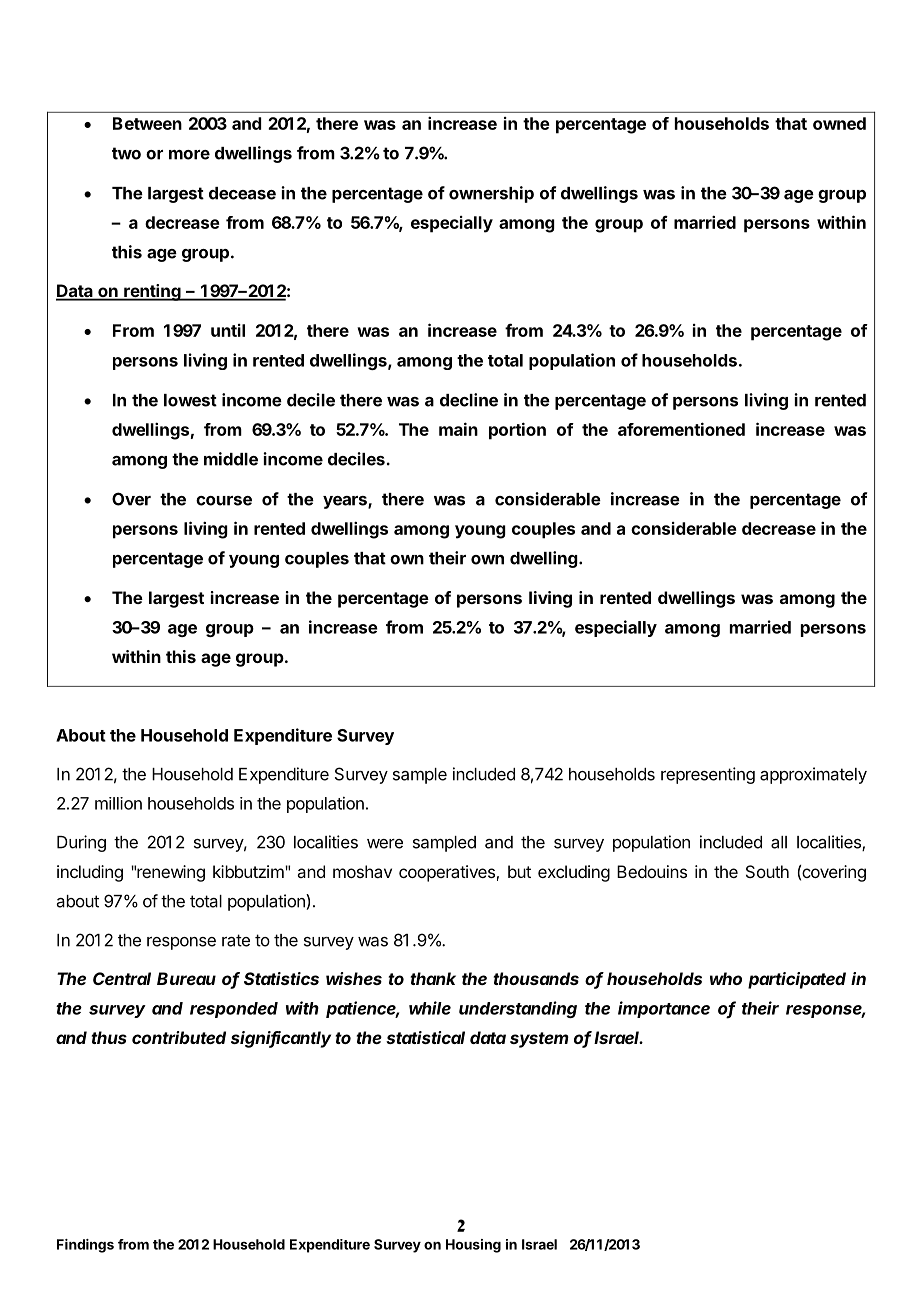 This screenshot has width=924, height=1308. I want to click on Findings, so click(85, 1246).
